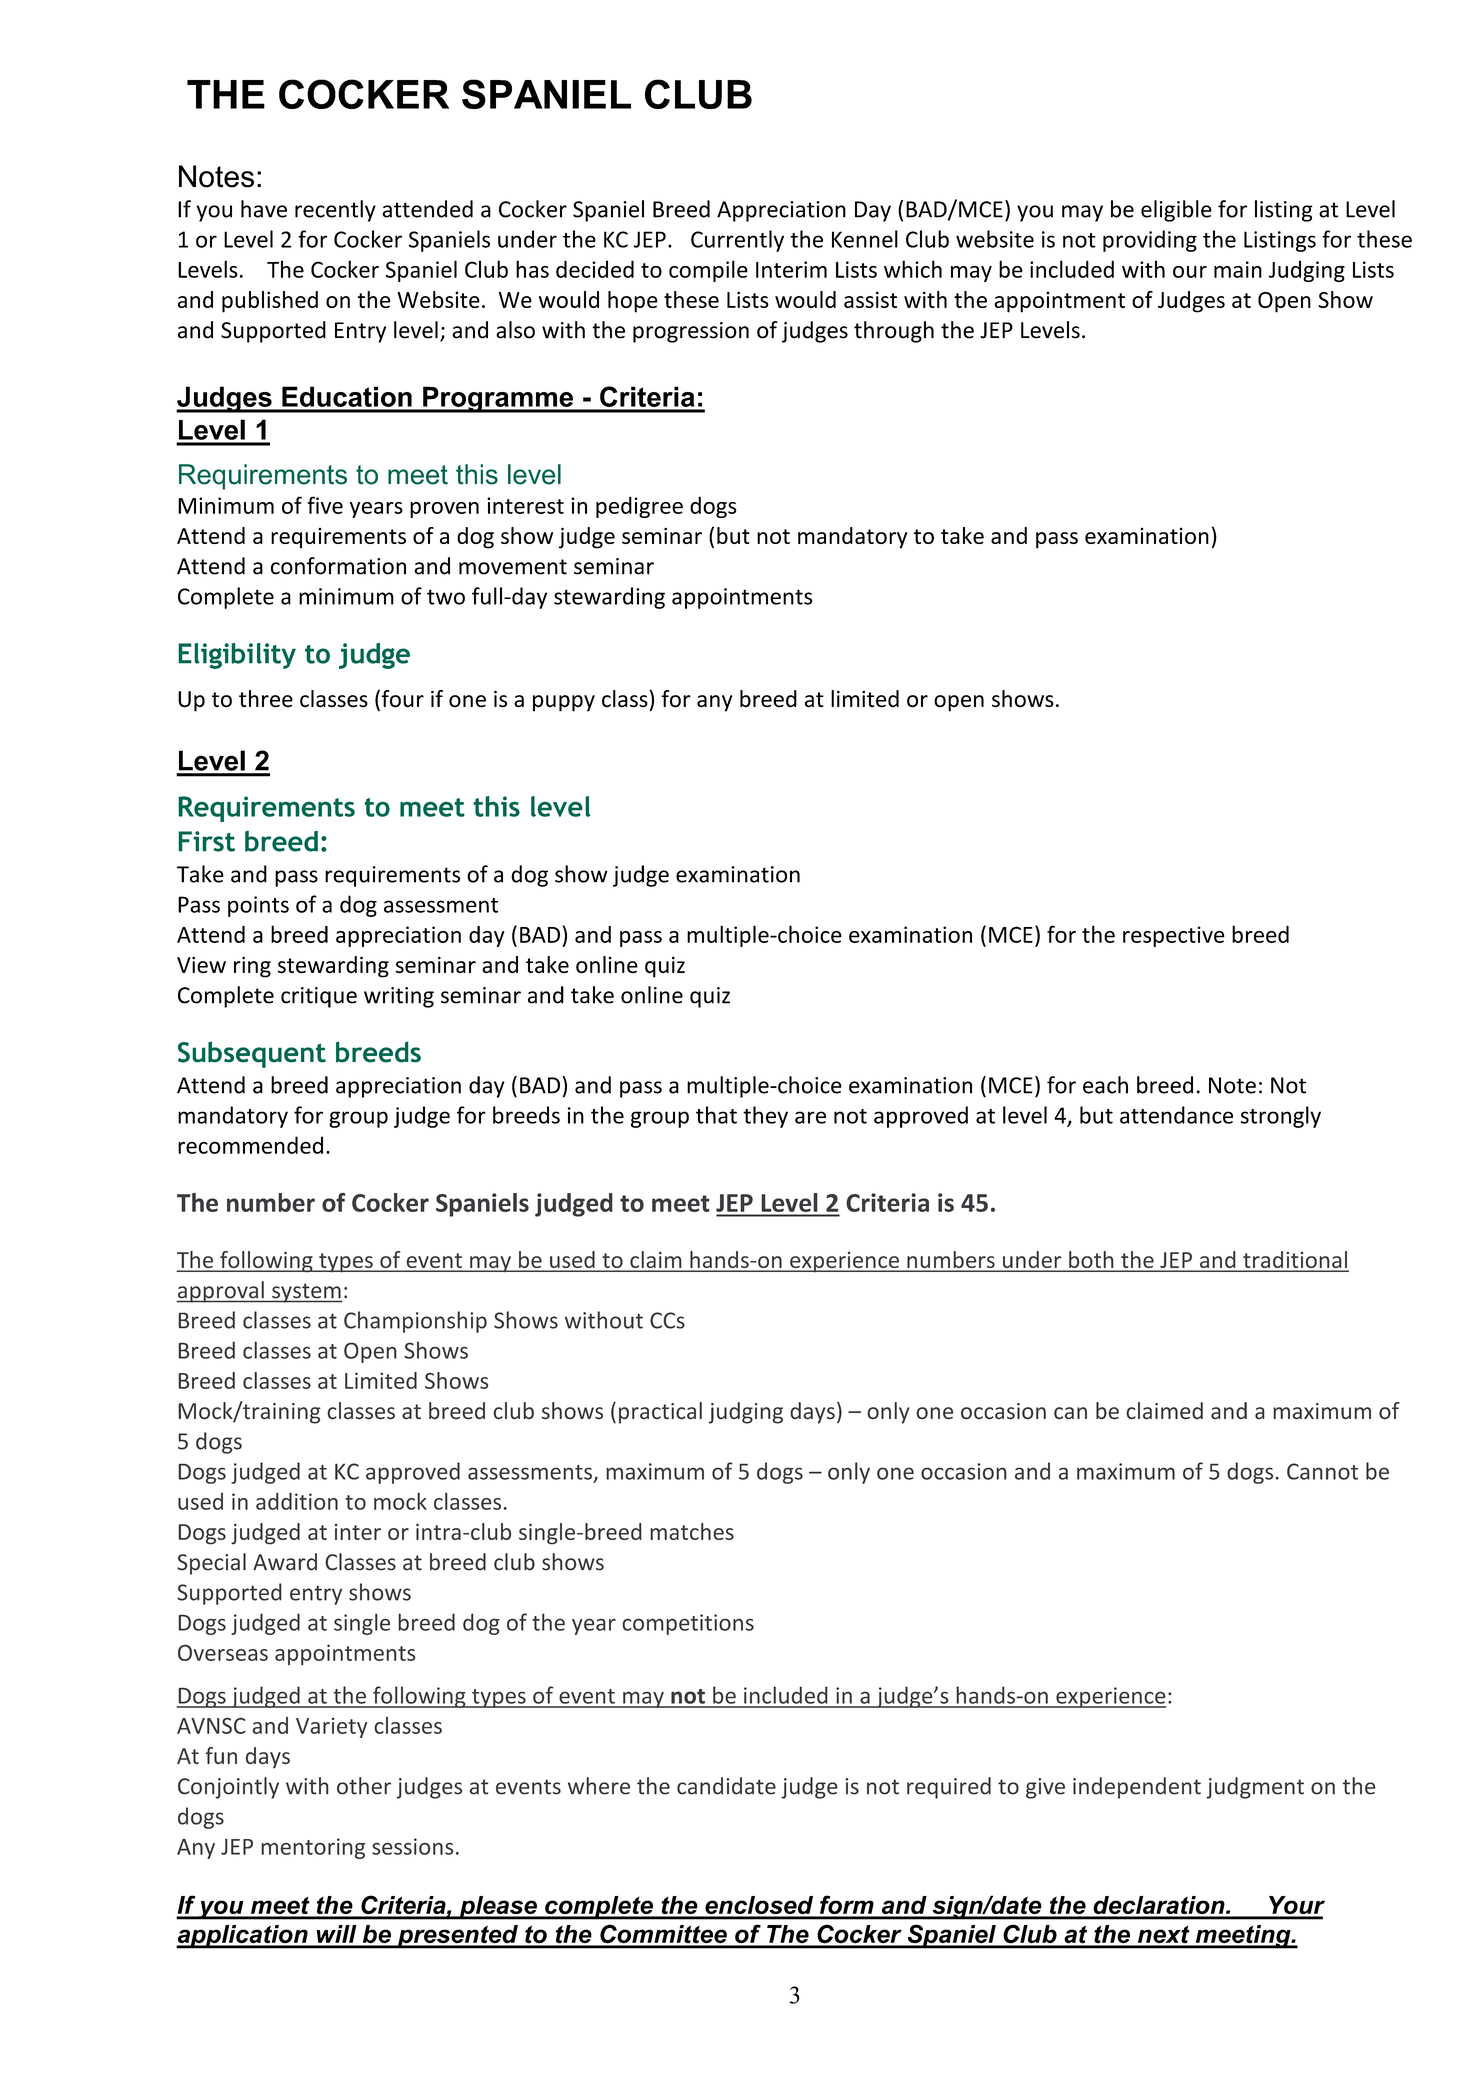 The width and height of the screenshot is (1484, 2099). What do you see at coordinates (737, 241) in the screenshot?
I see `Currently` at bounding box center [737, 241].
